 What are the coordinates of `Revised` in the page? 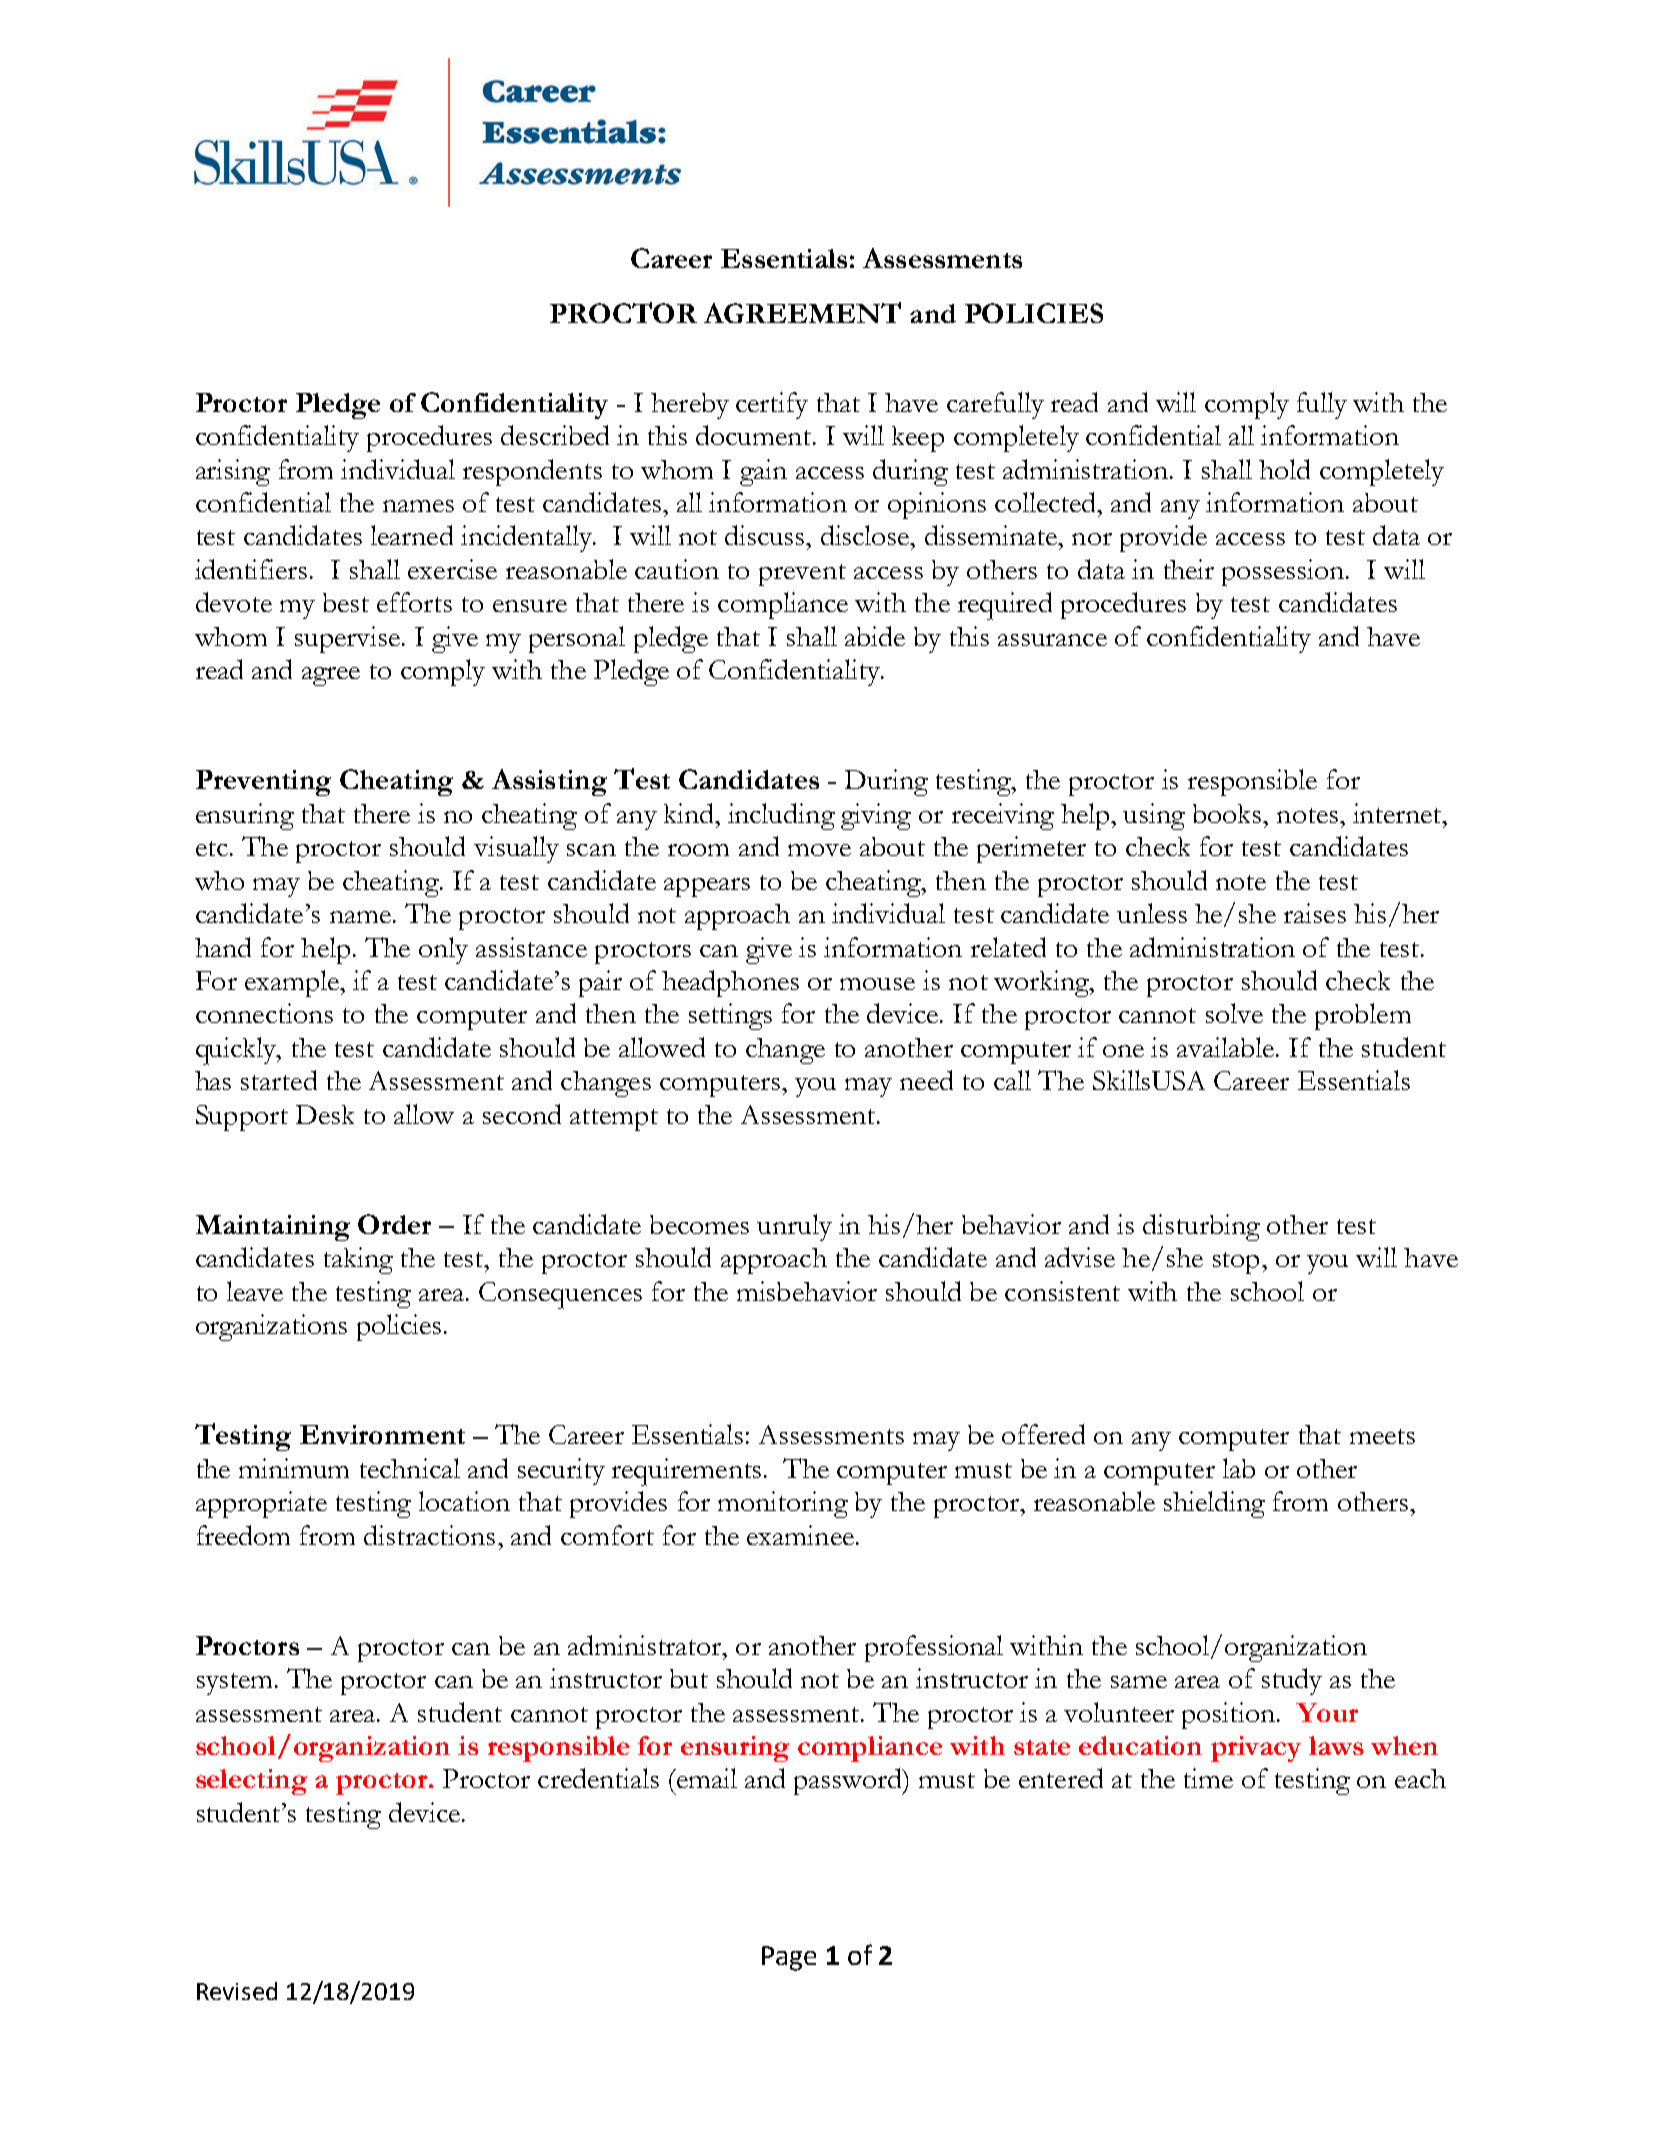 It's located at (237, 1991).
